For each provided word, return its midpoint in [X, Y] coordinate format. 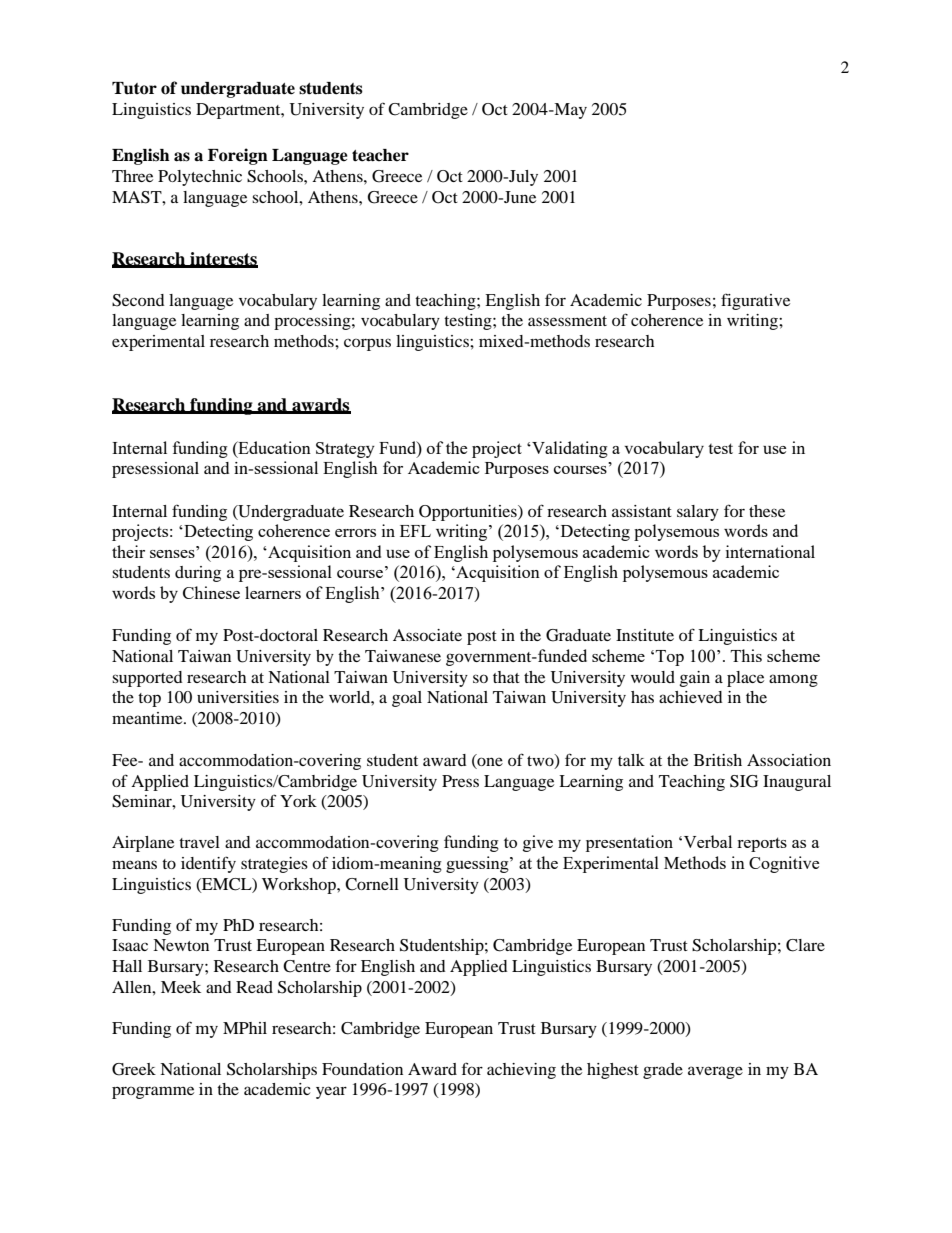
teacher [380, 155]
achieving [521, 1071]
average [715, 1072]
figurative [755, 301]
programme [153, 1092]
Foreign [238, 156]
